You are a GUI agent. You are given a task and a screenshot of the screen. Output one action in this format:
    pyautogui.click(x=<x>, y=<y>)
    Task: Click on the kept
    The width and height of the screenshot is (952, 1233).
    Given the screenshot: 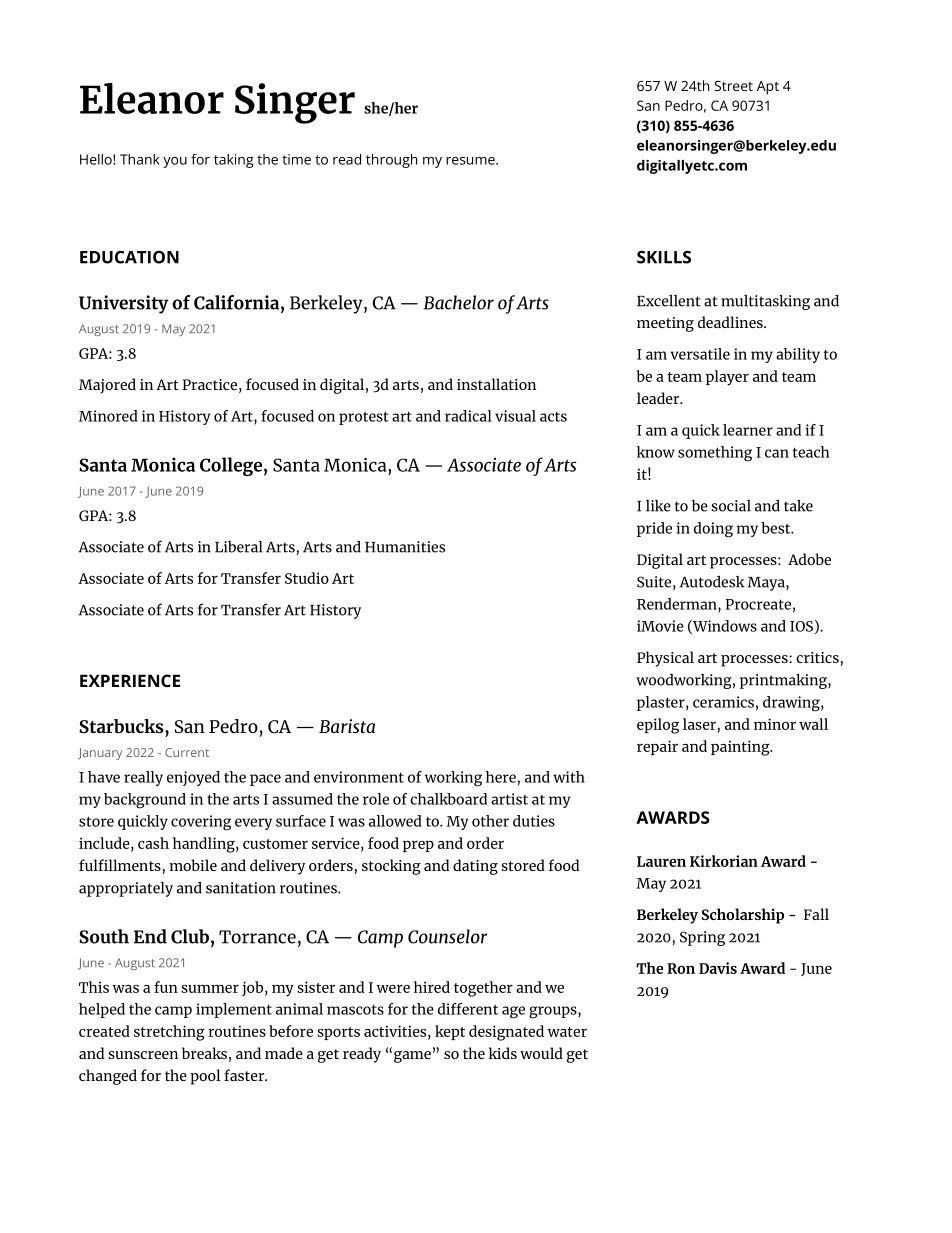 What is the action you would take?
    pyautogui.click(x=450, y=1032)
